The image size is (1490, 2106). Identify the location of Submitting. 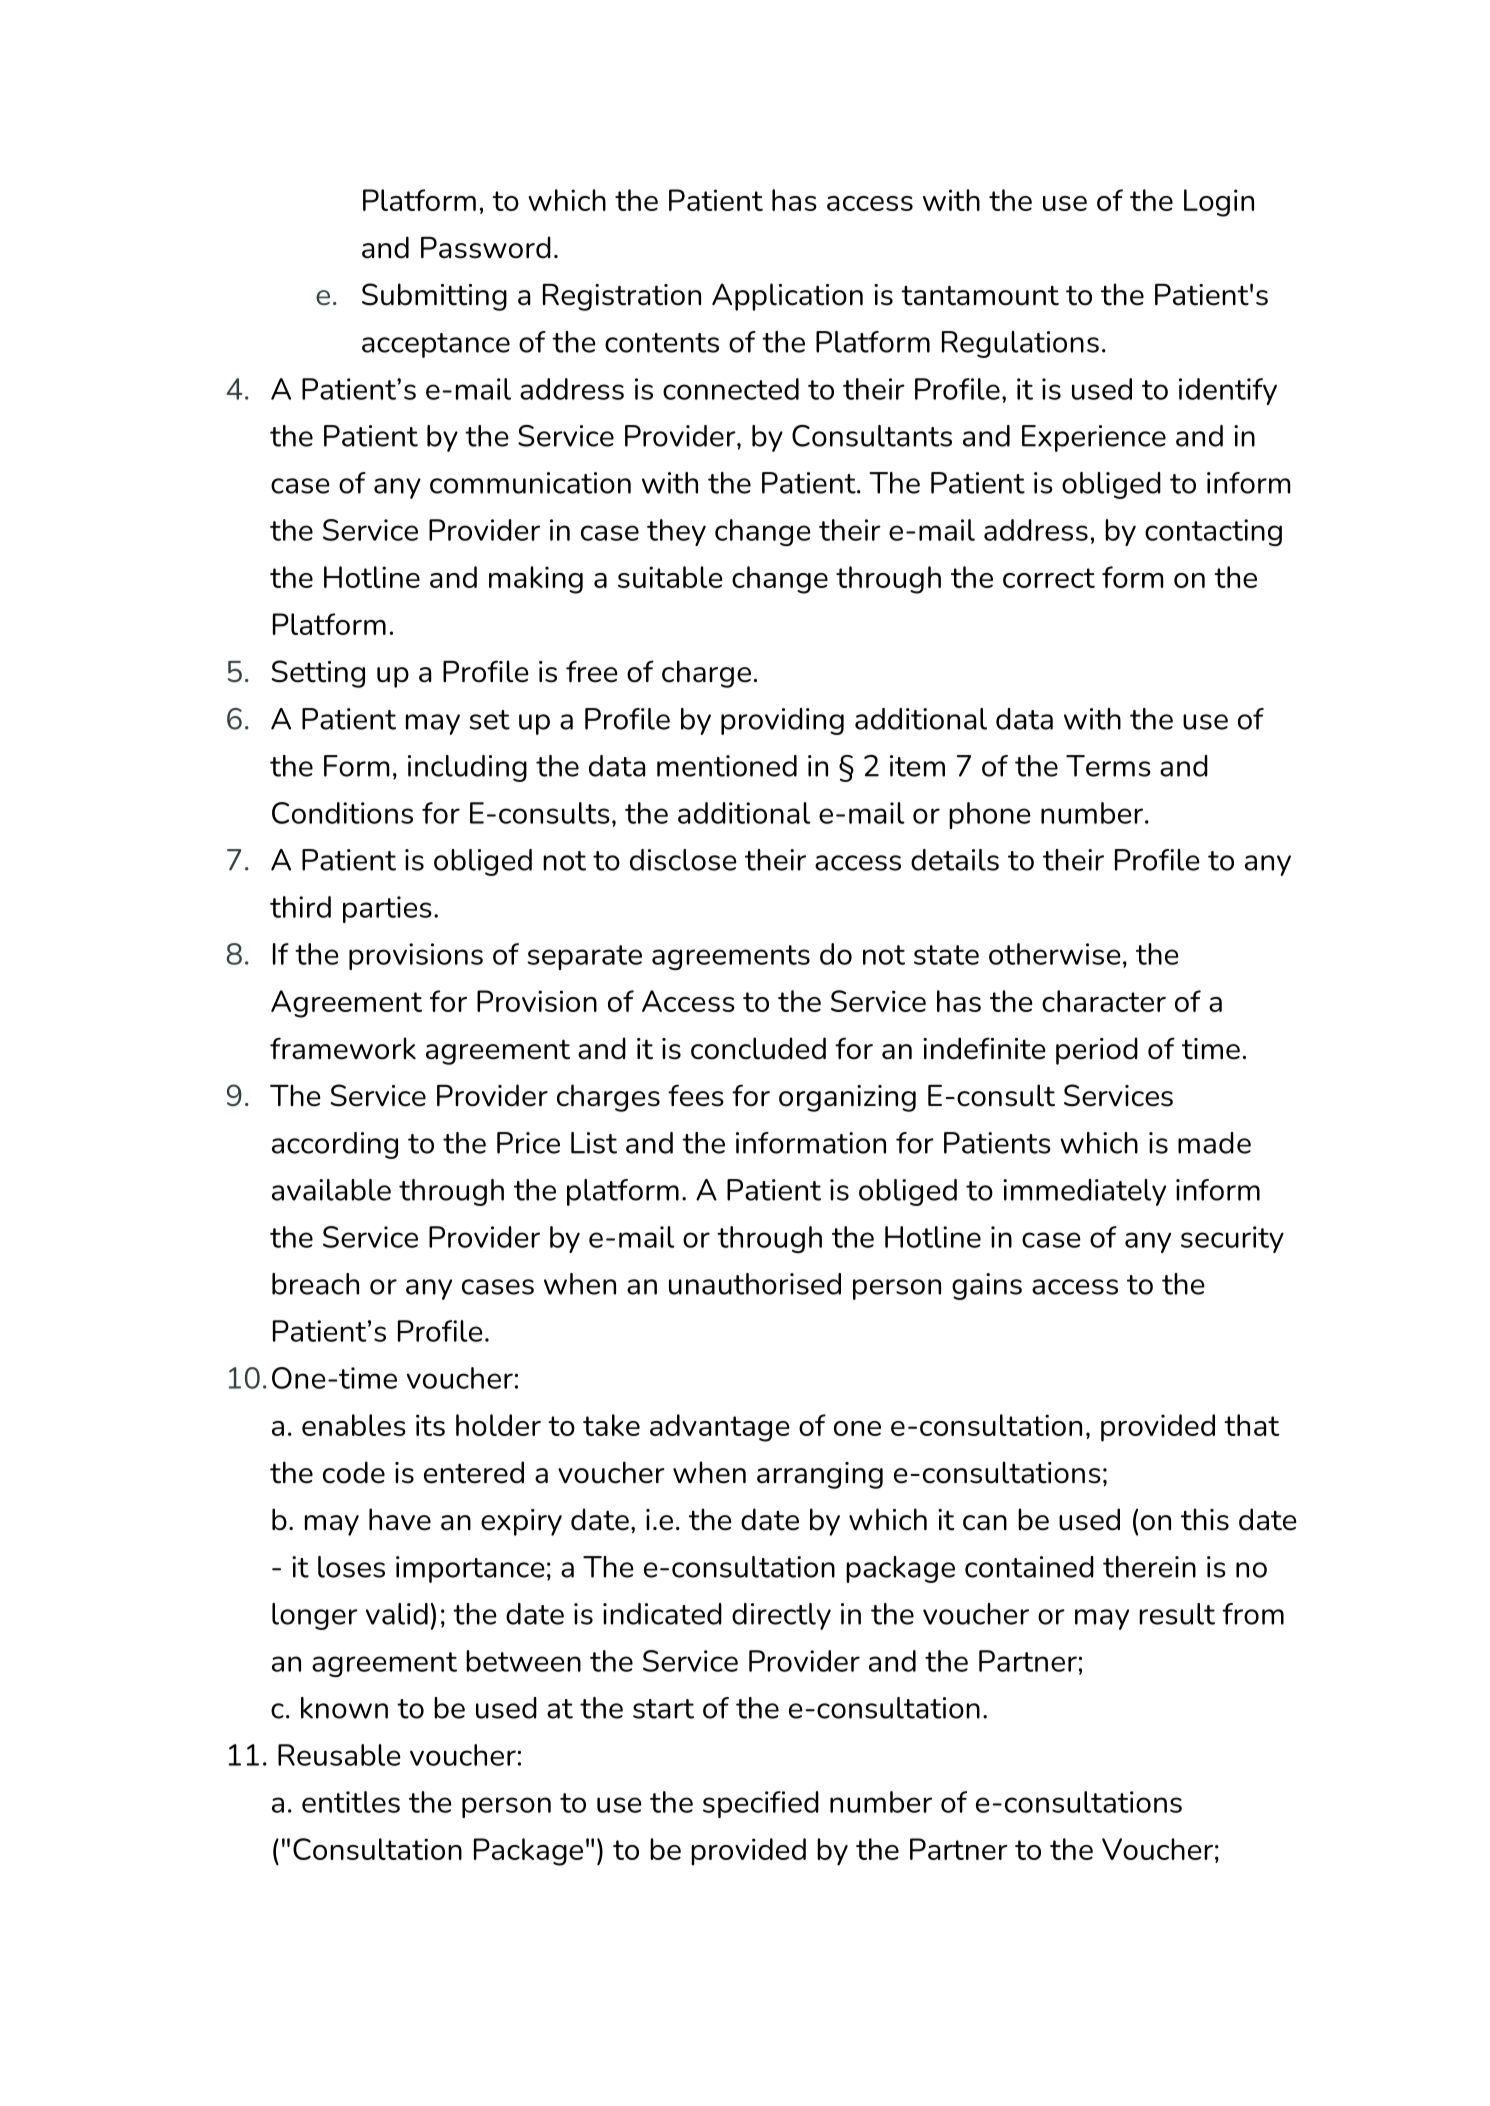
(434, 297).
